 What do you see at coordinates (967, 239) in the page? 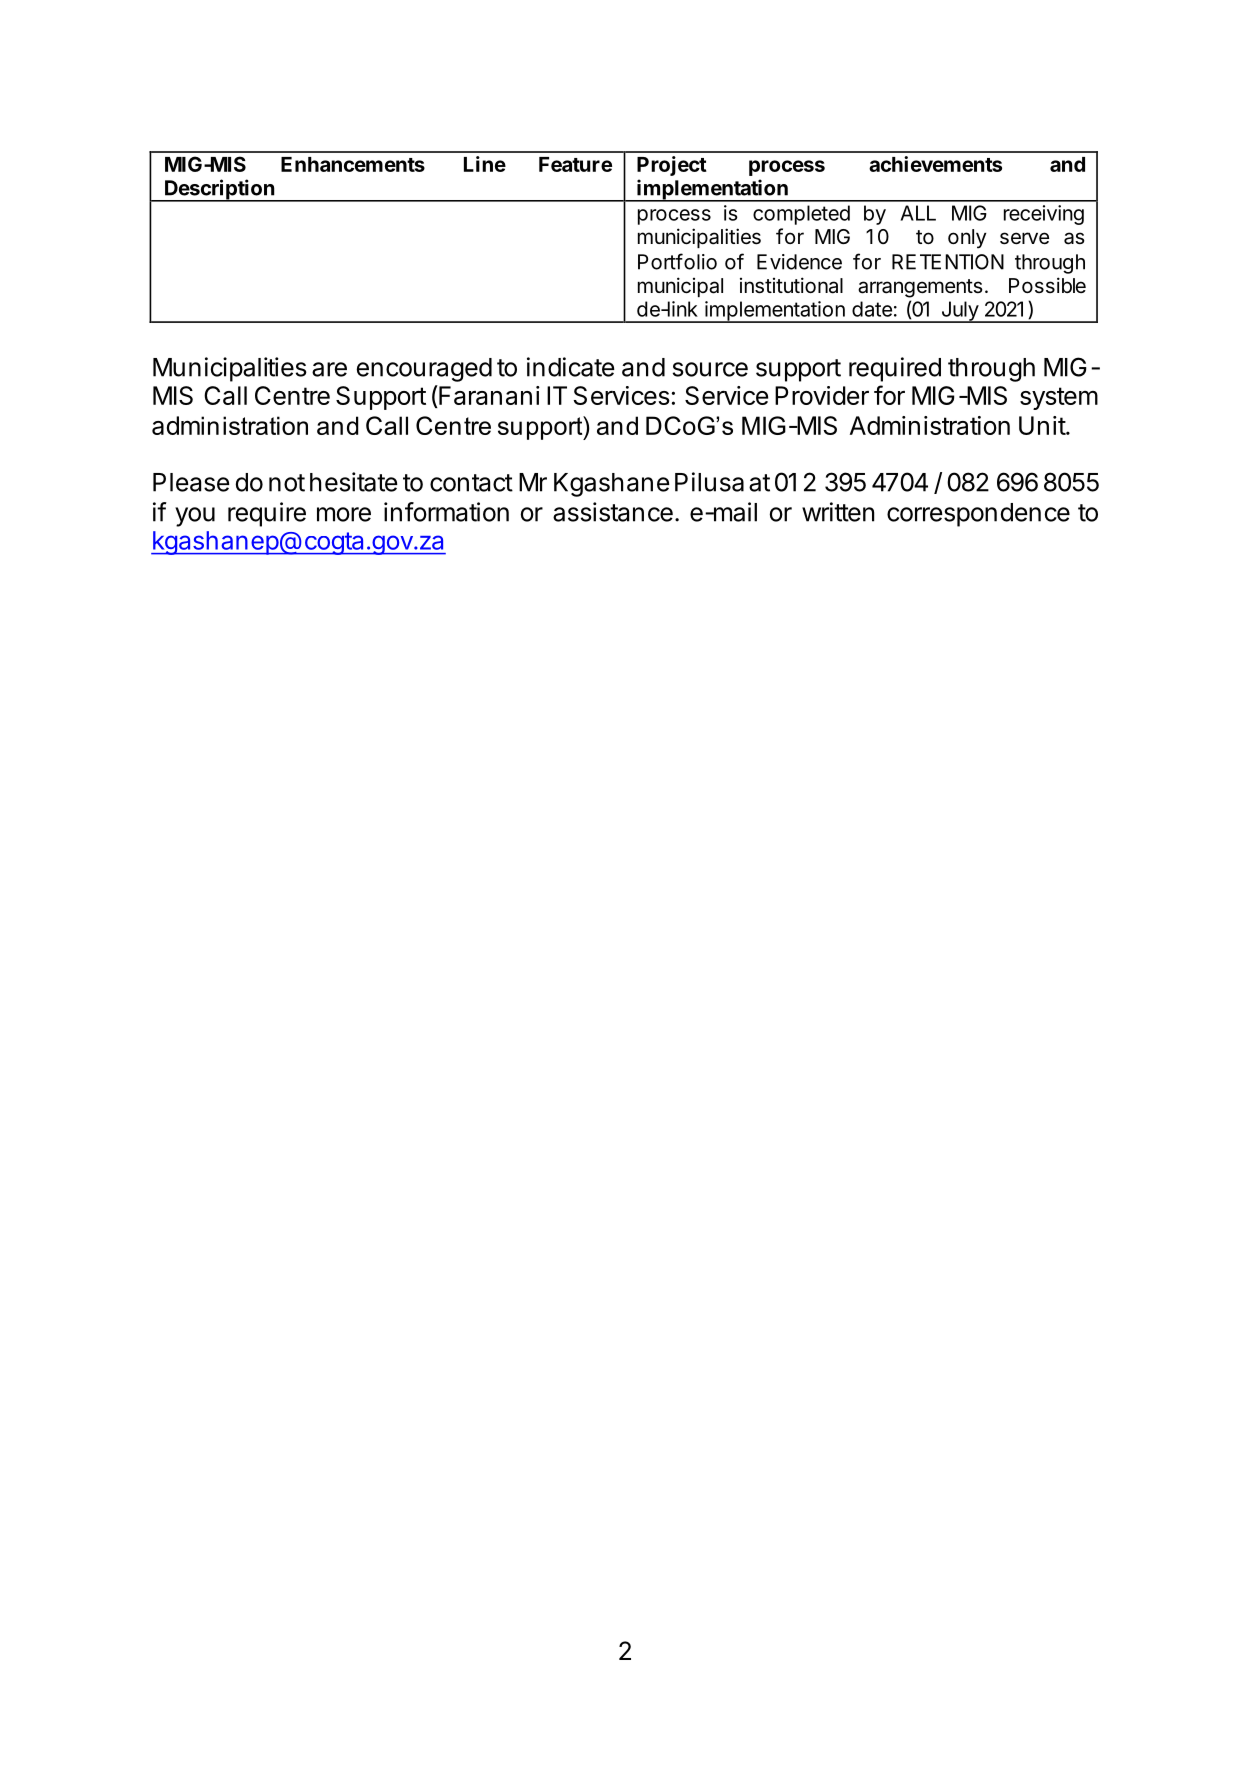
I see `only` at bounding box center [967, 239].
